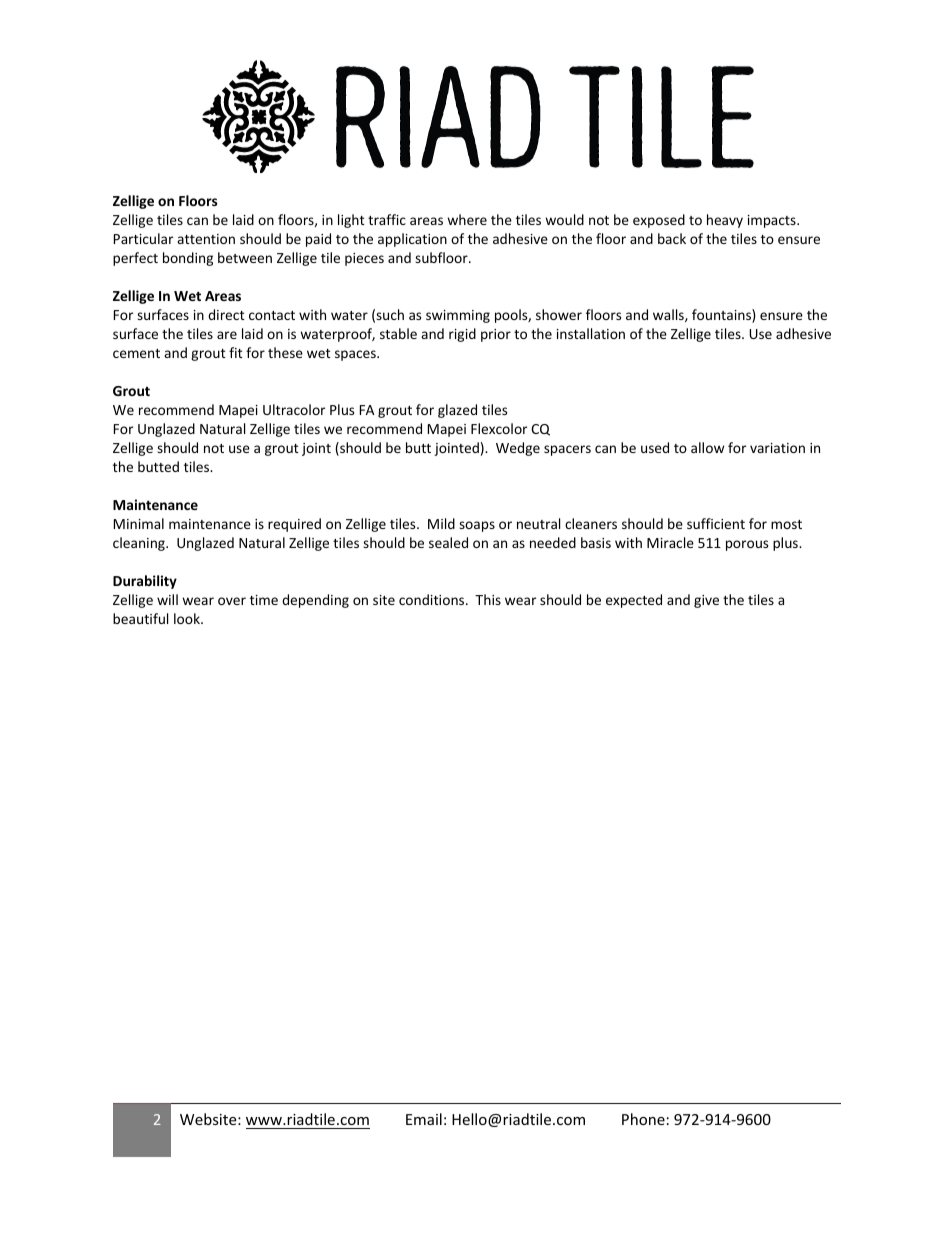 The width and height of the document is (952, 1233). What do you see at coordinates (643, 1119) in the document?
I see `Phone` at bounding box center [643, 1119].
